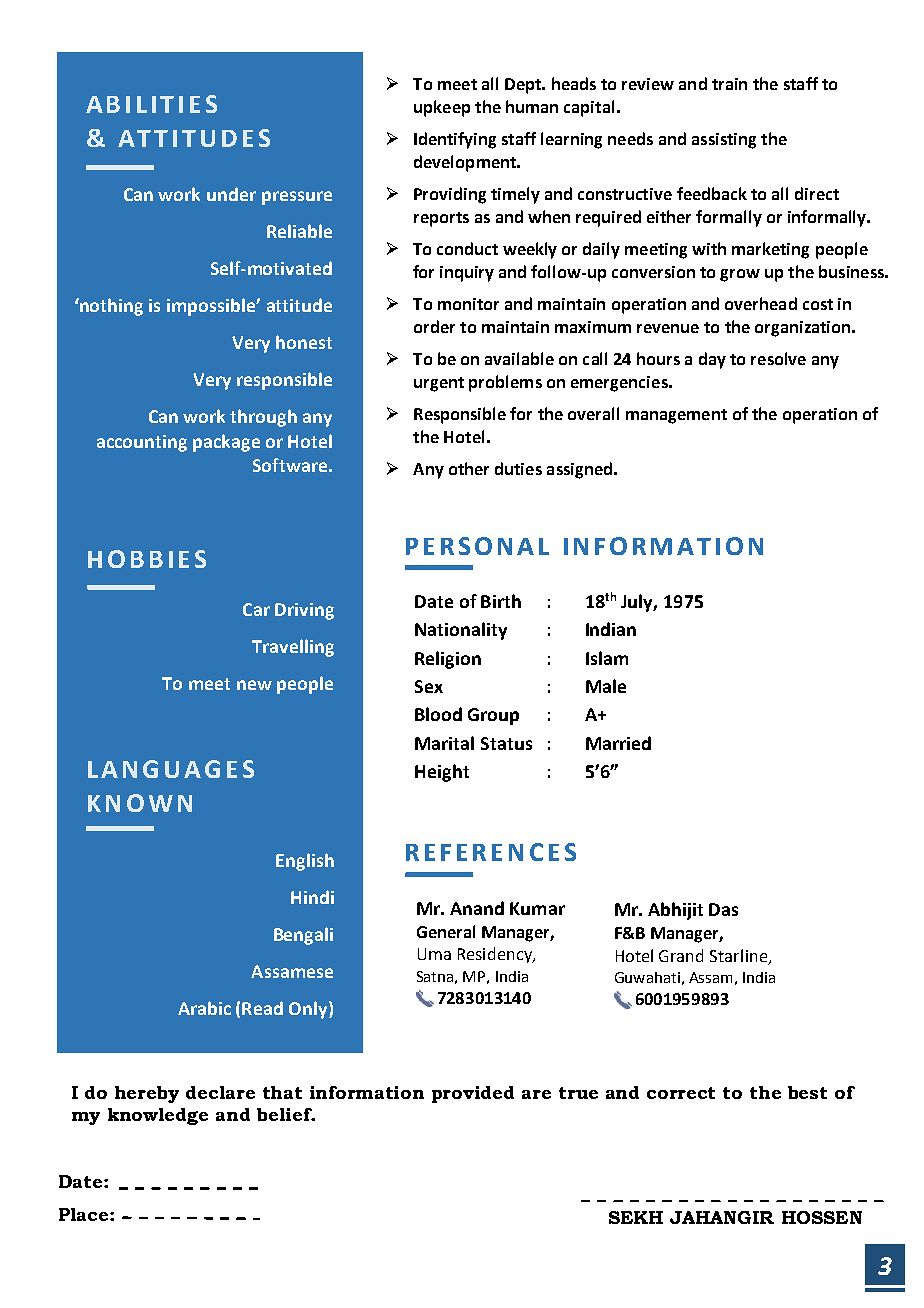 This page has width=924, height=1308. Describe the element at coordinates (231, 194) in the page. I see `under` at that location.
